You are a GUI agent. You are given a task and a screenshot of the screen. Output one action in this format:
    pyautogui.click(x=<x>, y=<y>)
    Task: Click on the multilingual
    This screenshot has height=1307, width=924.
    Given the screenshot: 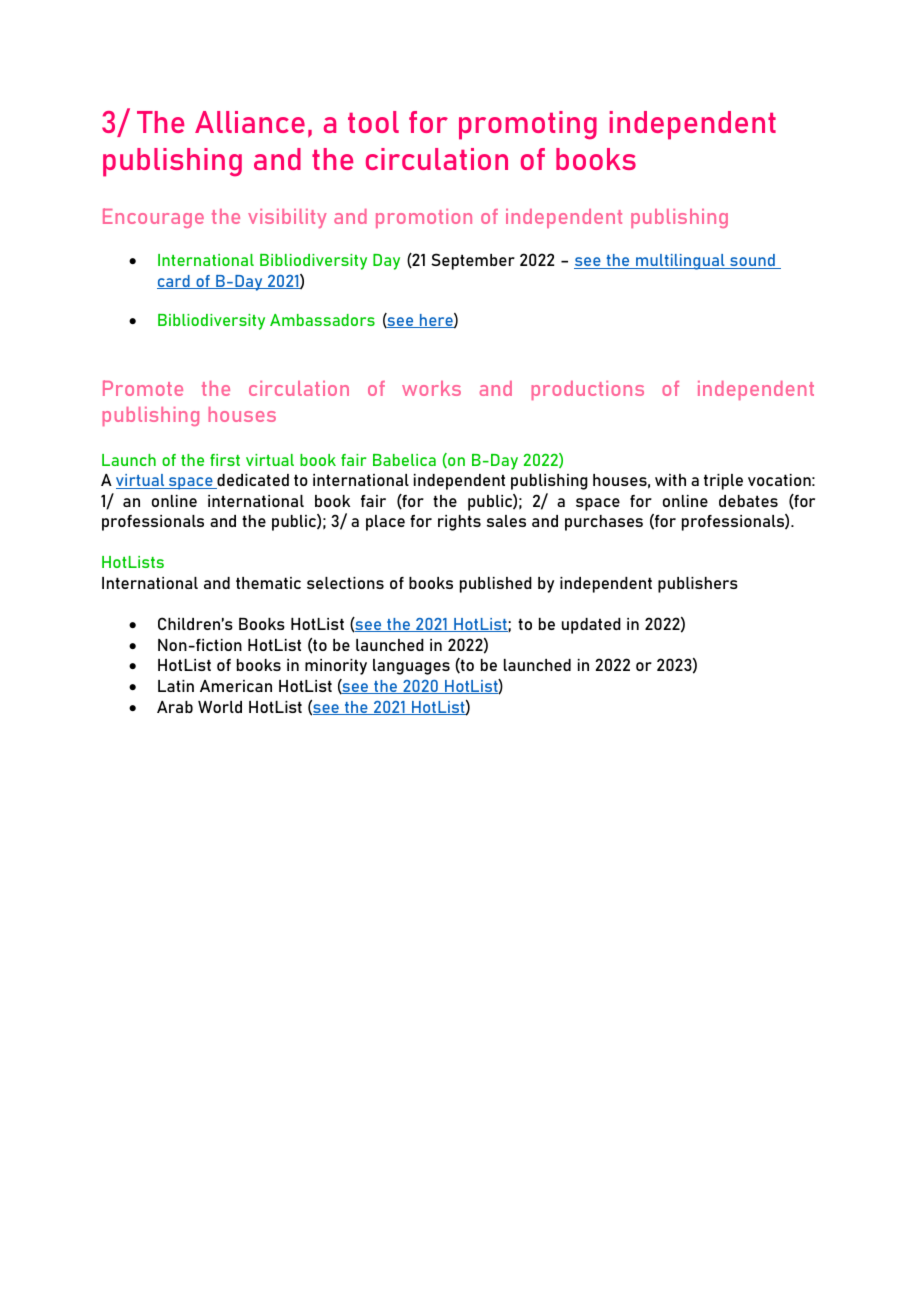 What is the action you would take?
    pyautogui.click(x=680, y=262)
